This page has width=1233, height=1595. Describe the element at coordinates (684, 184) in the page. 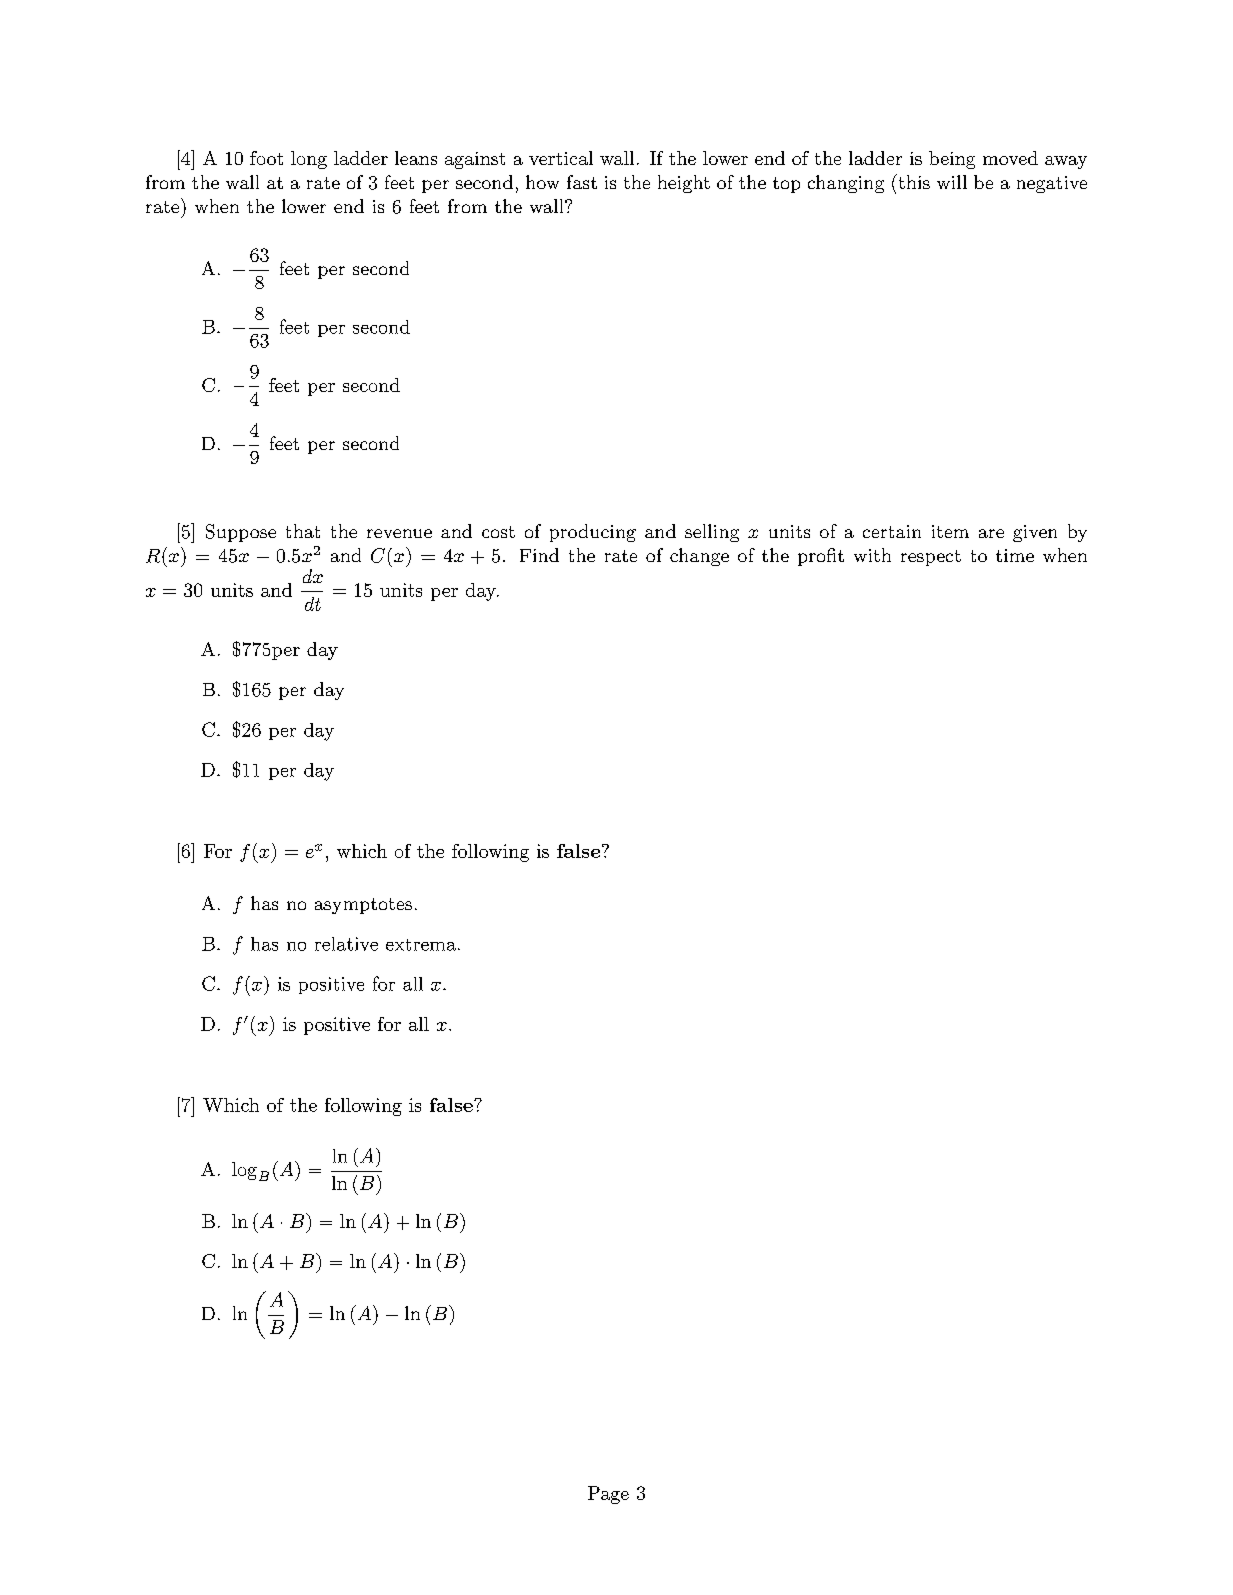

I see `height` at that location.
